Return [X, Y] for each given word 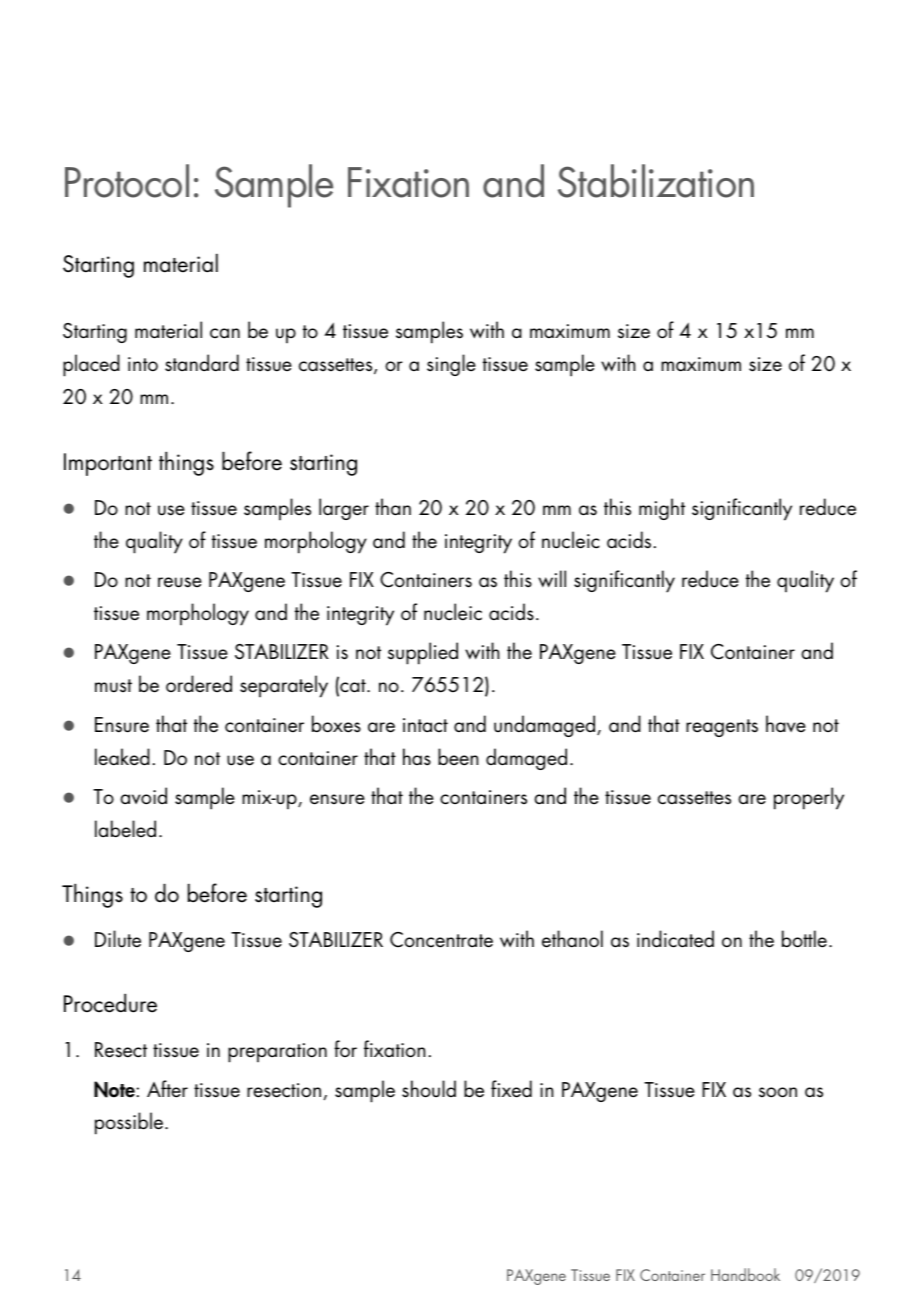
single [451, 365]
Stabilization [656, 181]
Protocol [127, 181]
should [429, 1089]
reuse [180, 582]
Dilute [118, 939]
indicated [675, 939]
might [662, 509]
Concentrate [441, 940]
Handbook [745, 1274]
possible [129, 1123]
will [552, 578]
